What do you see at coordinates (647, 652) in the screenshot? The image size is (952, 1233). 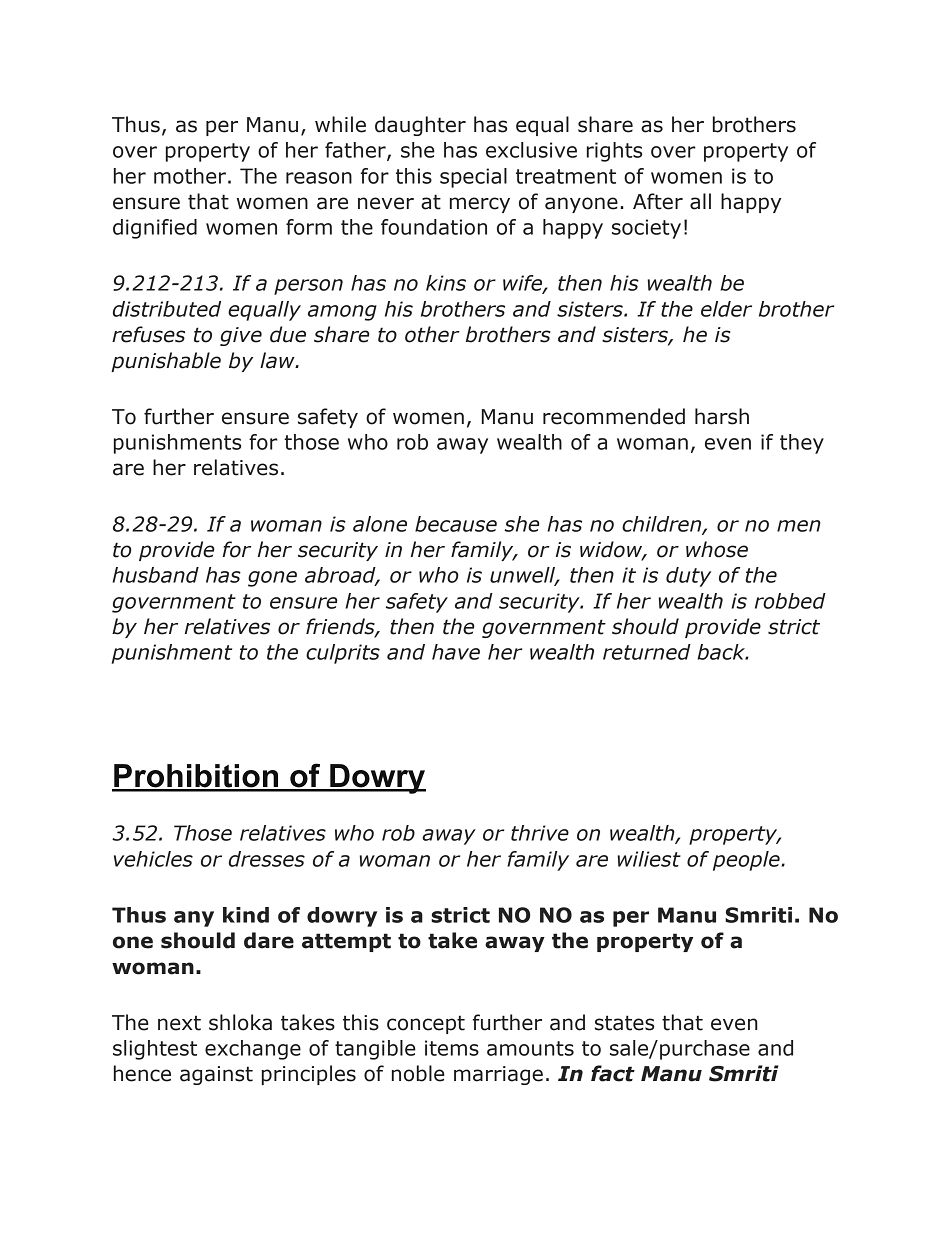 I see `returned` at bounding box center [647, 652].
